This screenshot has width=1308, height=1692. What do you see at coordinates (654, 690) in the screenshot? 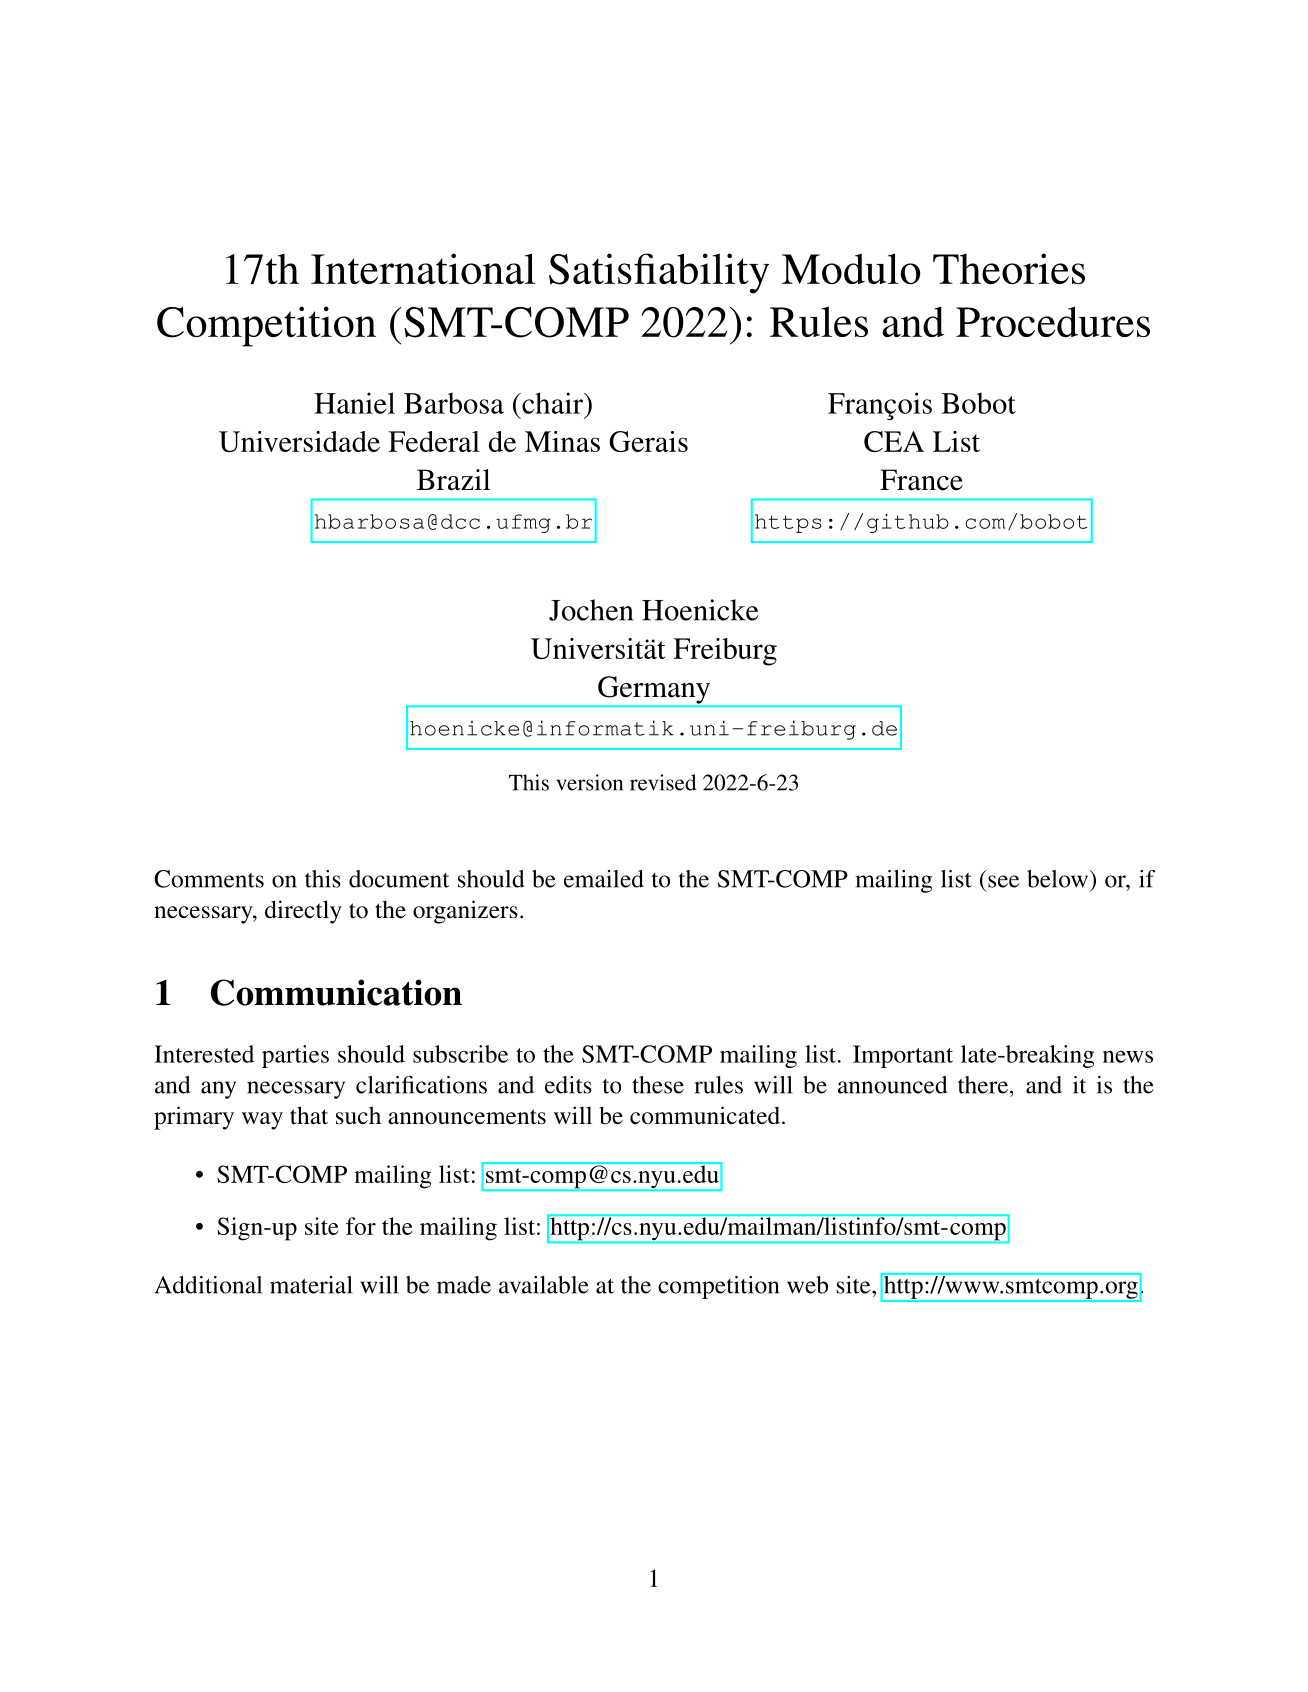
I see `Germany` at bounding box center [654, 690].
